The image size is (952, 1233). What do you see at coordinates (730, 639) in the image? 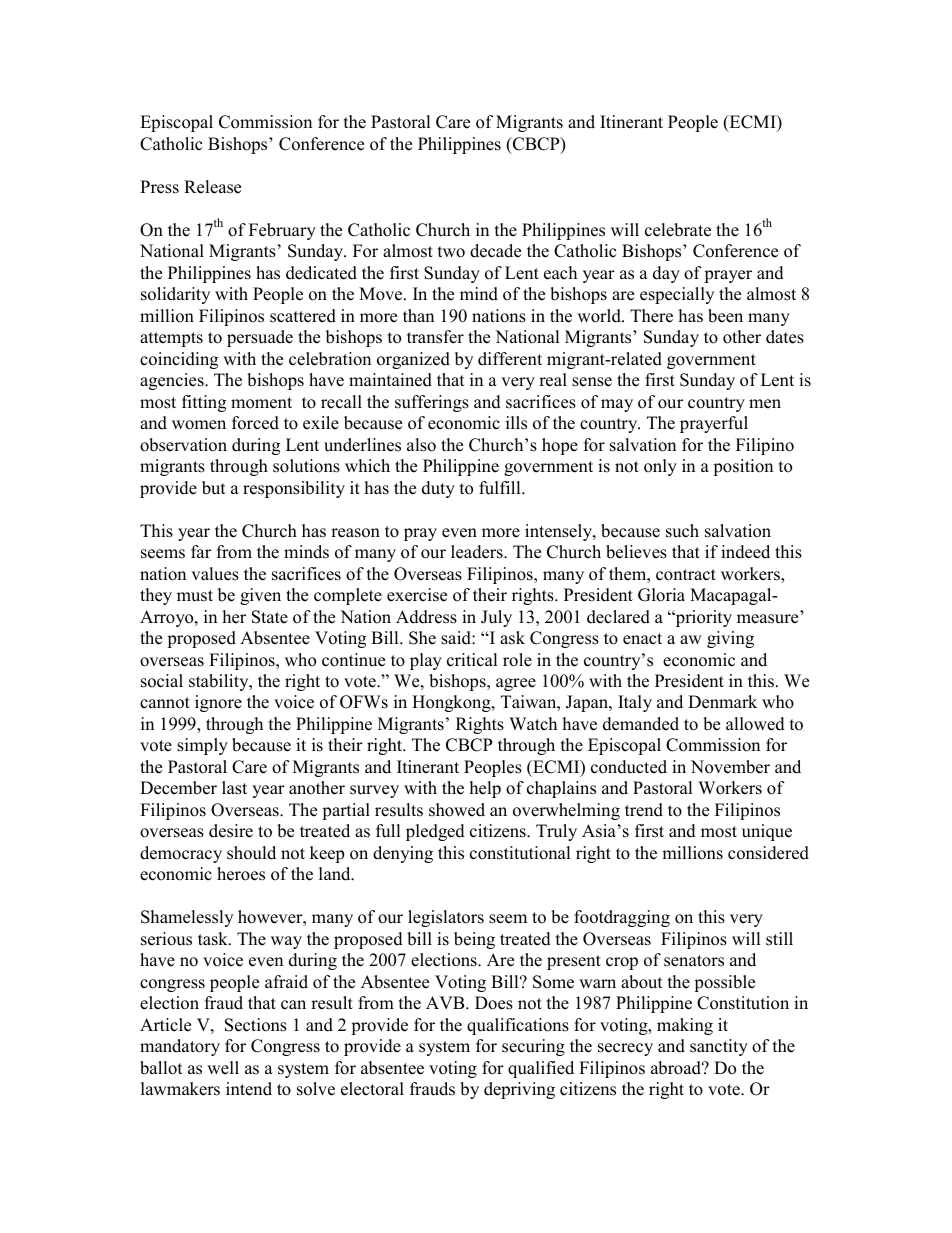
I see `giving` at bounding box center [730, 639].
